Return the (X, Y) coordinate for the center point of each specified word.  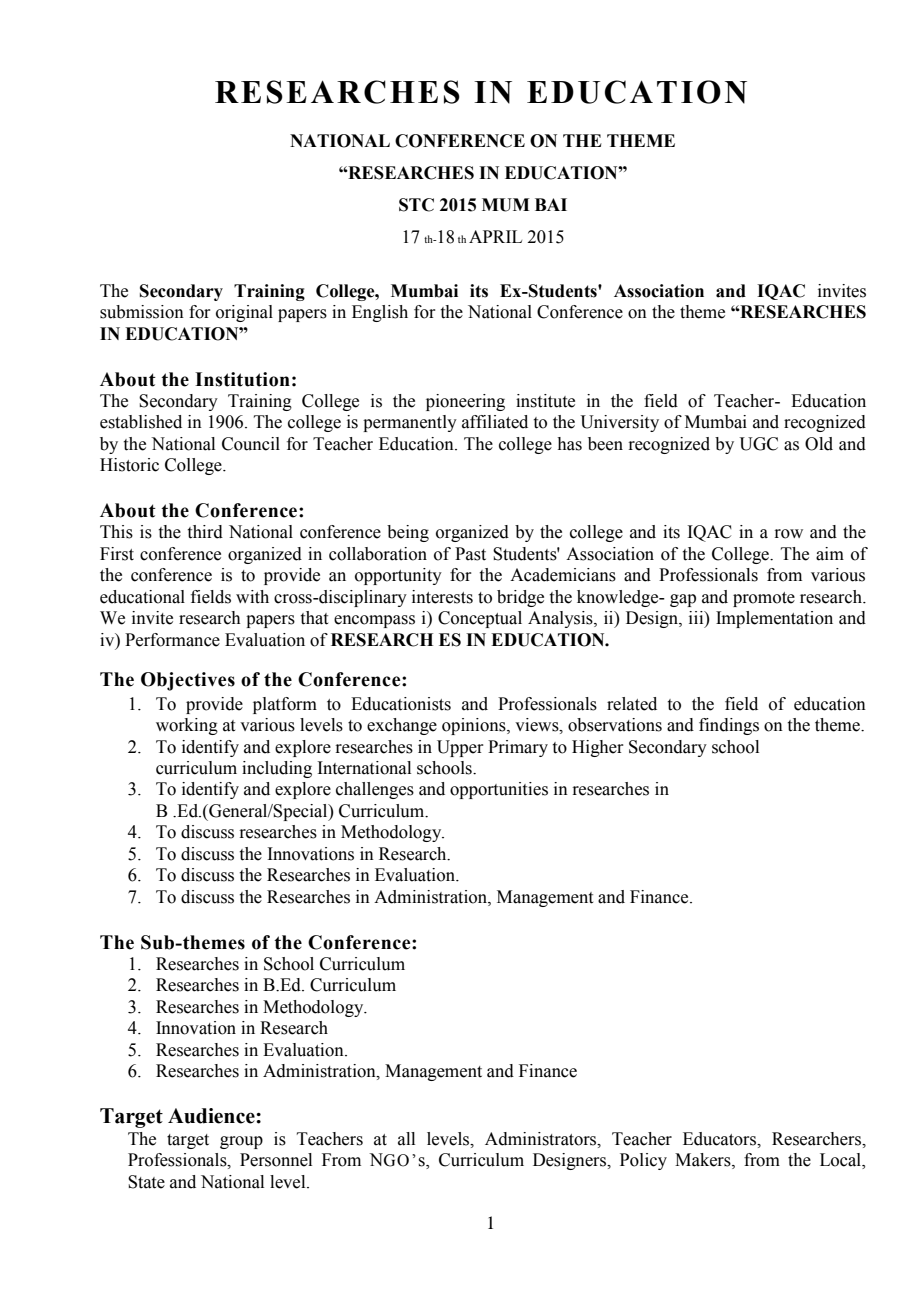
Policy (643, 1161)
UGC (758, 444)
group (241, 1142)
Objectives (188, 681)
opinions (475, 726)
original (244, 313)
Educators (720, 1139)
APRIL (495, 236)
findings (729, 726)
